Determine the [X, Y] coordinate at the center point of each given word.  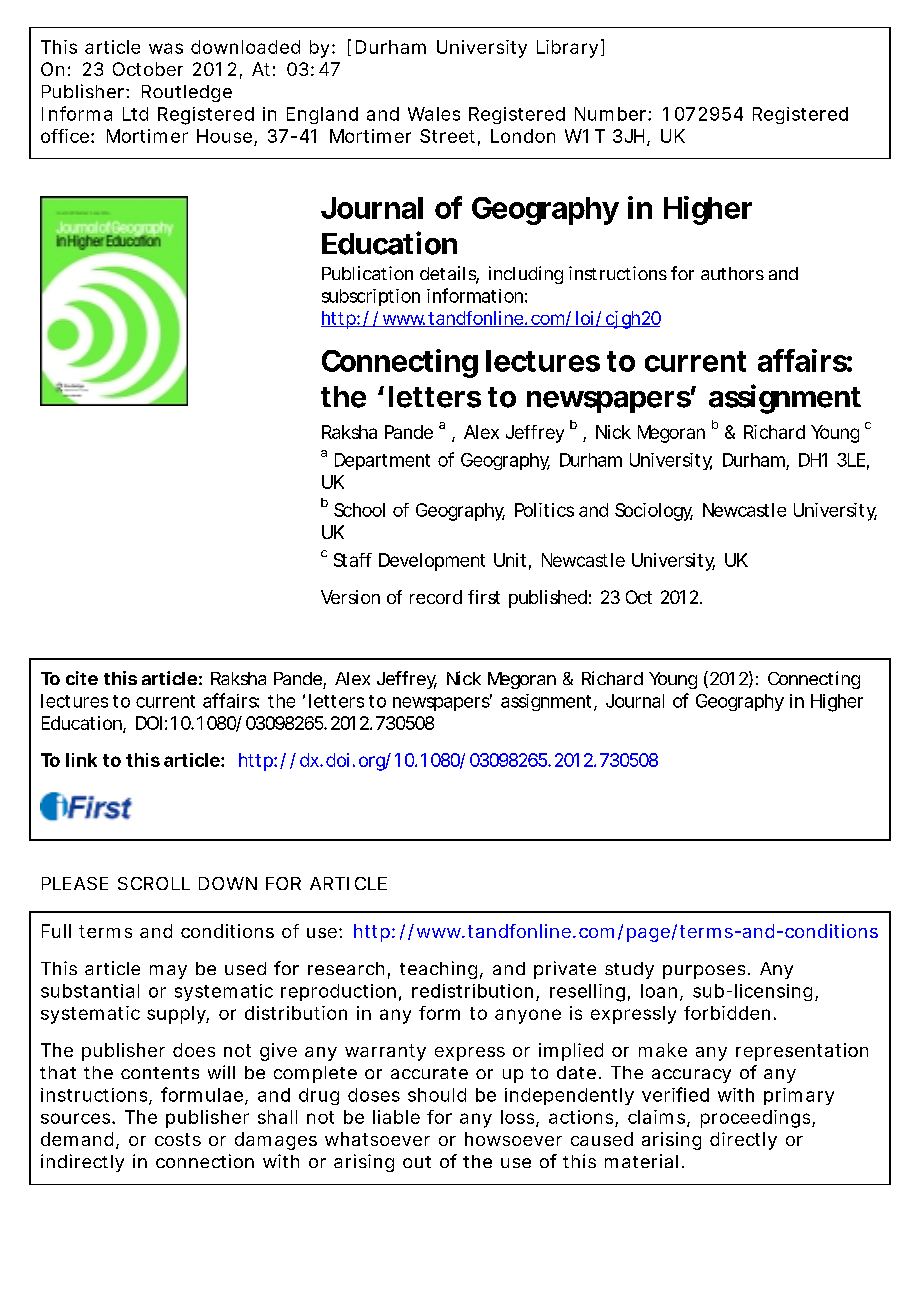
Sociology [654, 512]
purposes [704, 972]
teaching [438, 970]
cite [82, 678]
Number [612, 114]
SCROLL [154, 883]
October [148, 69]
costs [178, 1139]
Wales [434, 114]
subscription [371, 297]
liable [396, 1117]
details [449, 274]
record [436, 597]
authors [732, 273]
